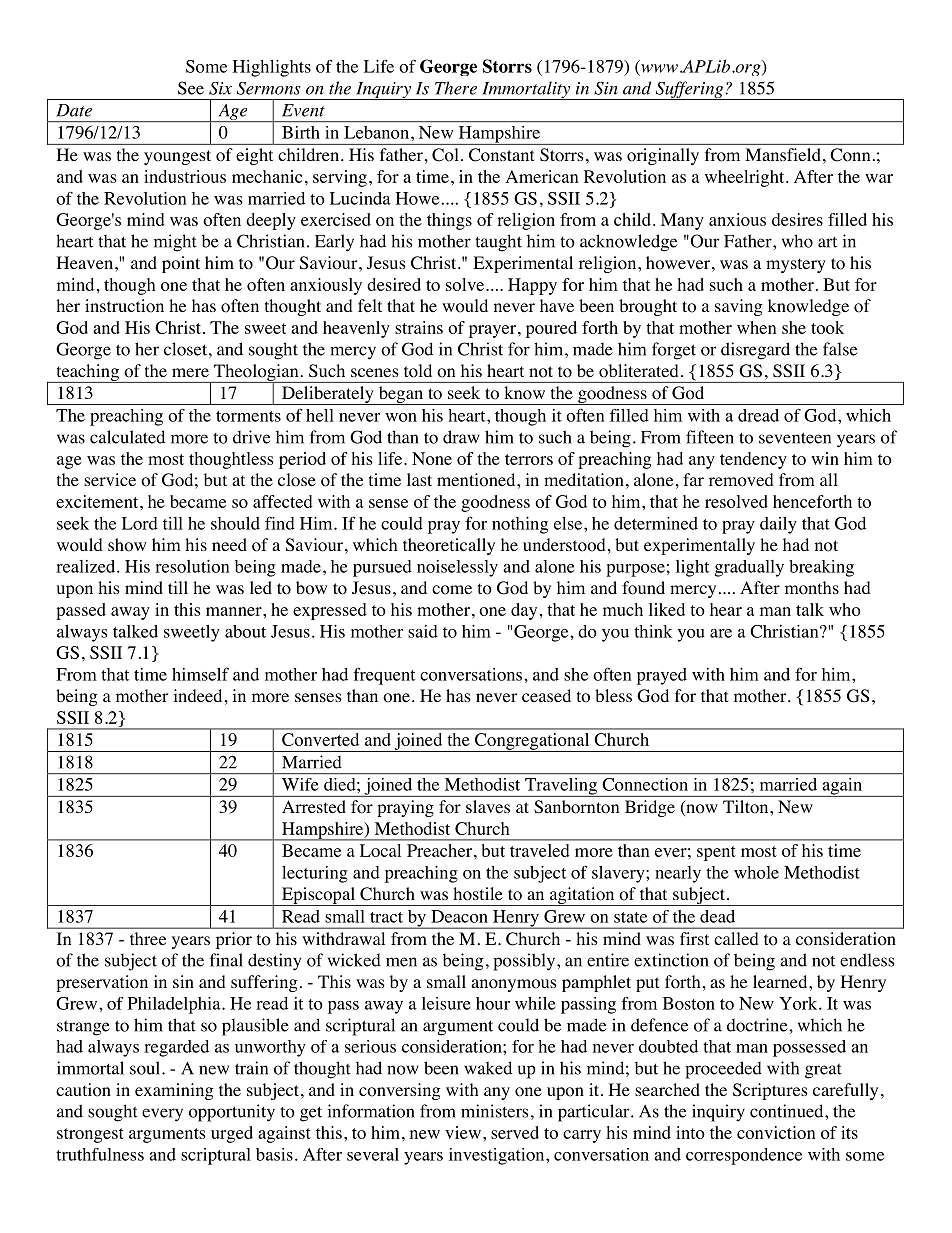 The height and width of the page is (1233, 952). I want to click on spent, so click(716, 853).
